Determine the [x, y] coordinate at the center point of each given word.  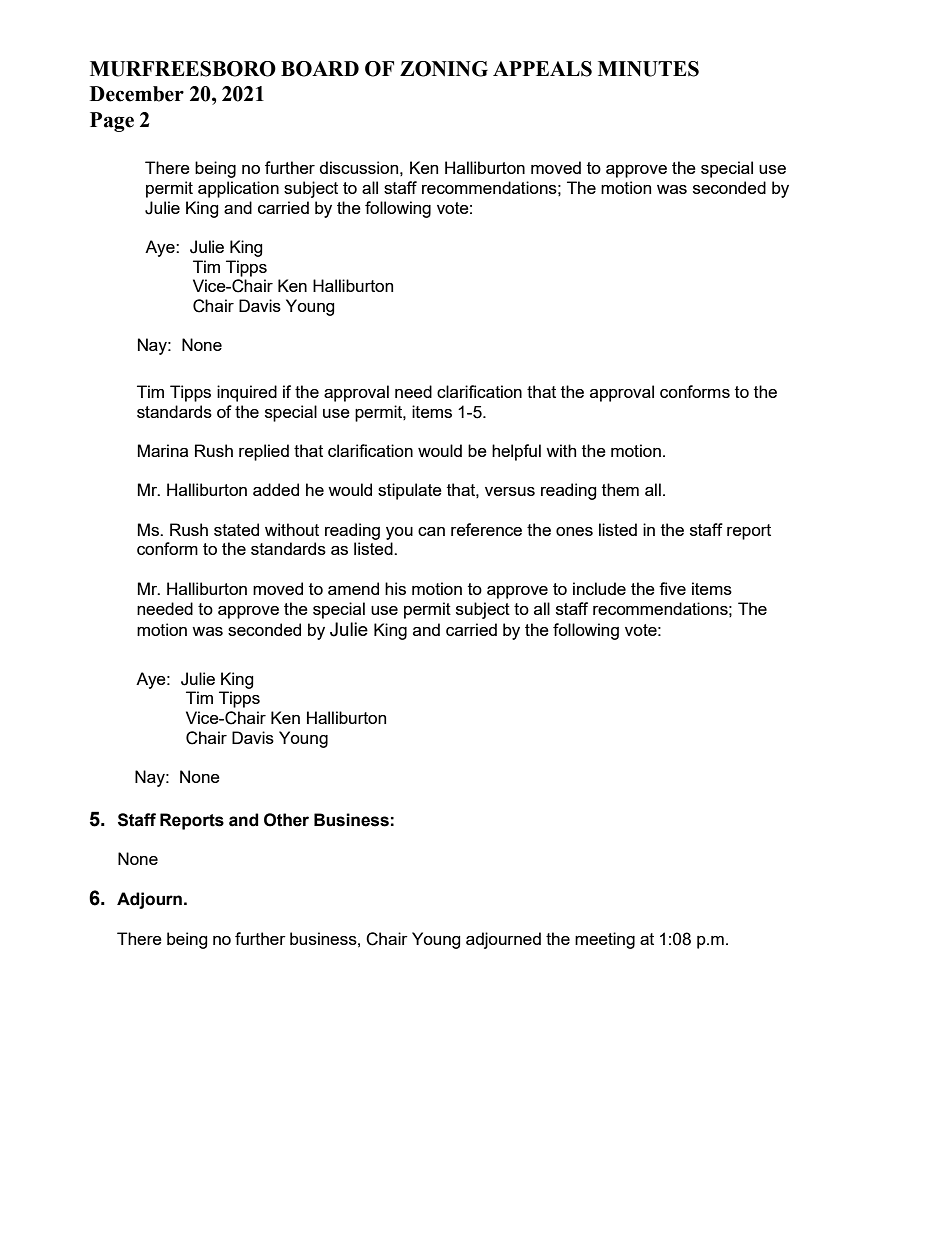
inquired [247, 393]
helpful [516, 452]
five [672, 588]
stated [236, 529]
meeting [605, 940]
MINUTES [648, 69]
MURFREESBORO [183, 69]
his [395, 588]
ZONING [444, 69]
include [599, 588]
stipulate [410, 491]
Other [286, 820]
